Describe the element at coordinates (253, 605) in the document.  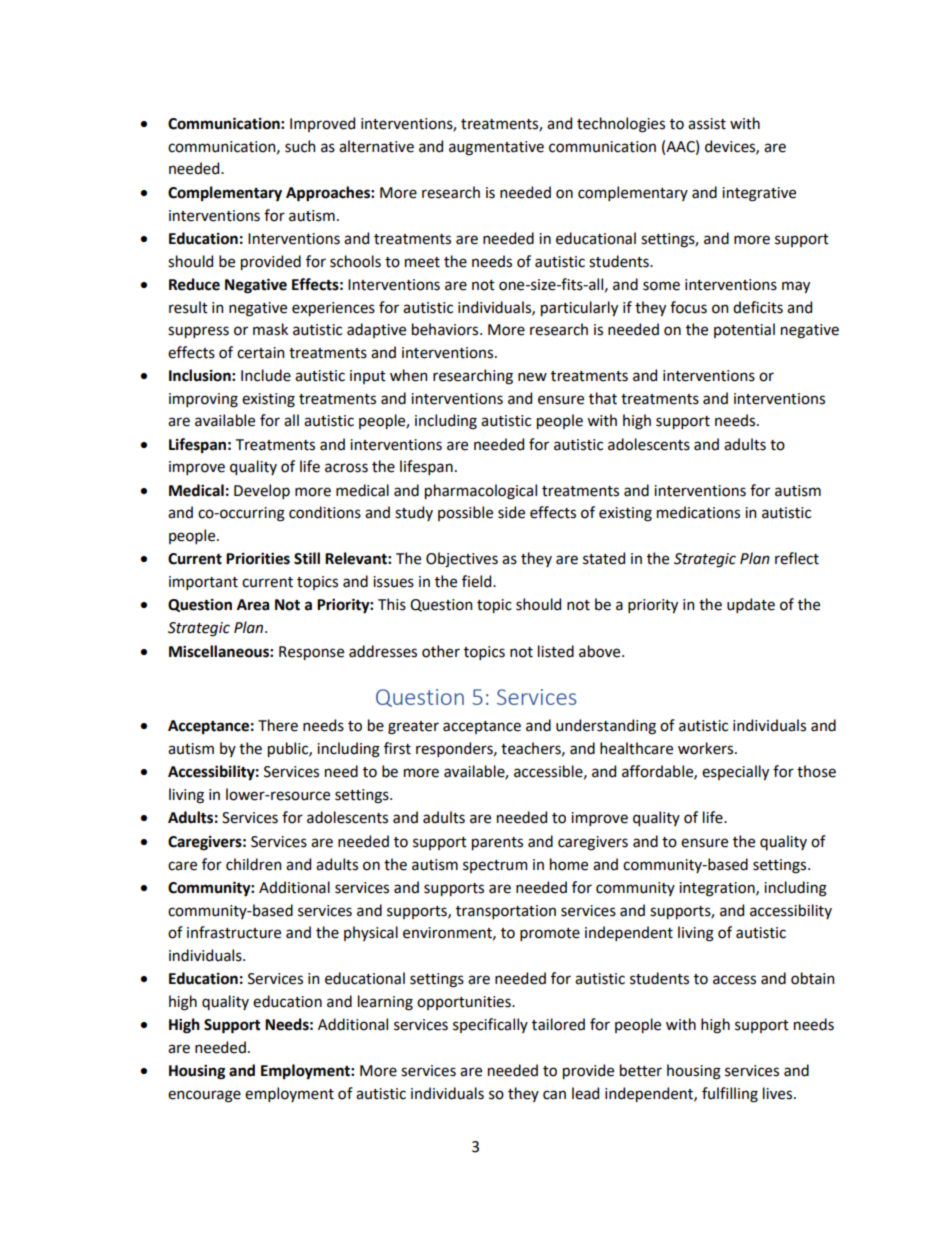
I see `Area` at that location.
